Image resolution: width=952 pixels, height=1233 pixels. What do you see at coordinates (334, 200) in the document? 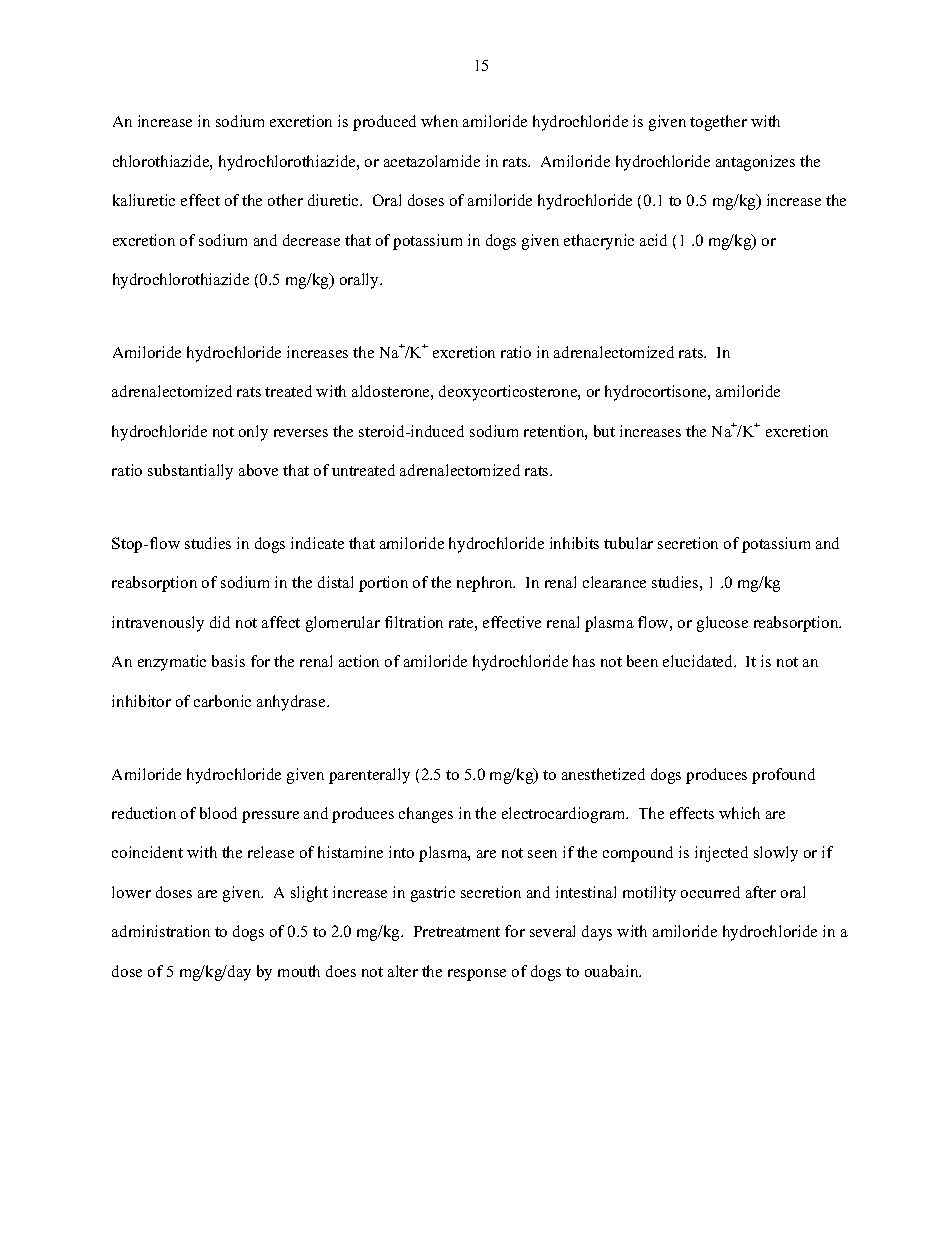
I see `diuretic` at bounding box center [334, 200].
